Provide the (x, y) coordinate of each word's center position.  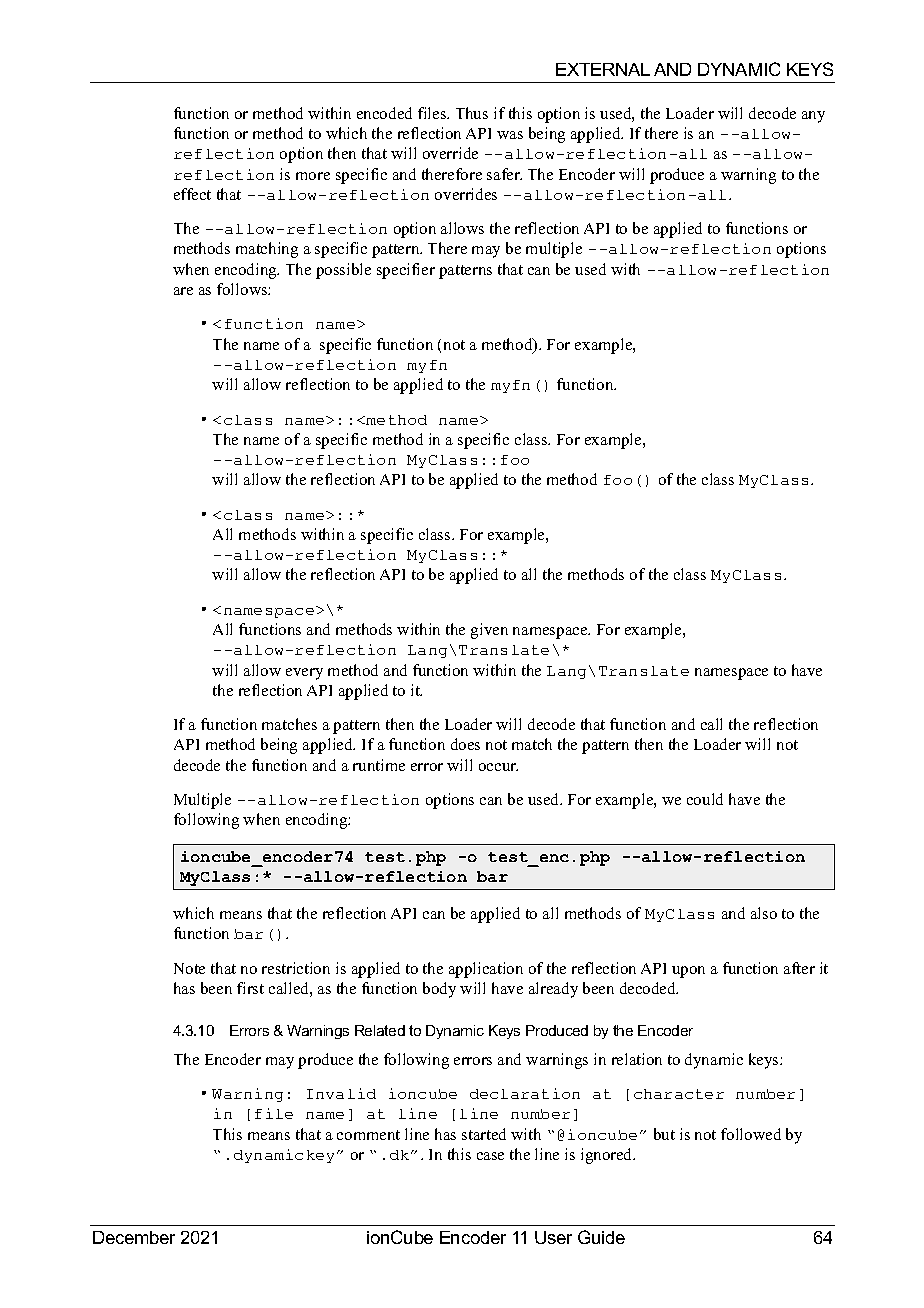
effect (192, 194)
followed (751, 1134)
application (486, 970)
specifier (406, 271)
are (183, 291)
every (304, 674)
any (813, 117)
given (489, 631)
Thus (472, 113)
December (134, 1237)
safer (504, 174)
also (764, 913)
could (705, 799)
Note (189, 968)
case (490, 1156)
